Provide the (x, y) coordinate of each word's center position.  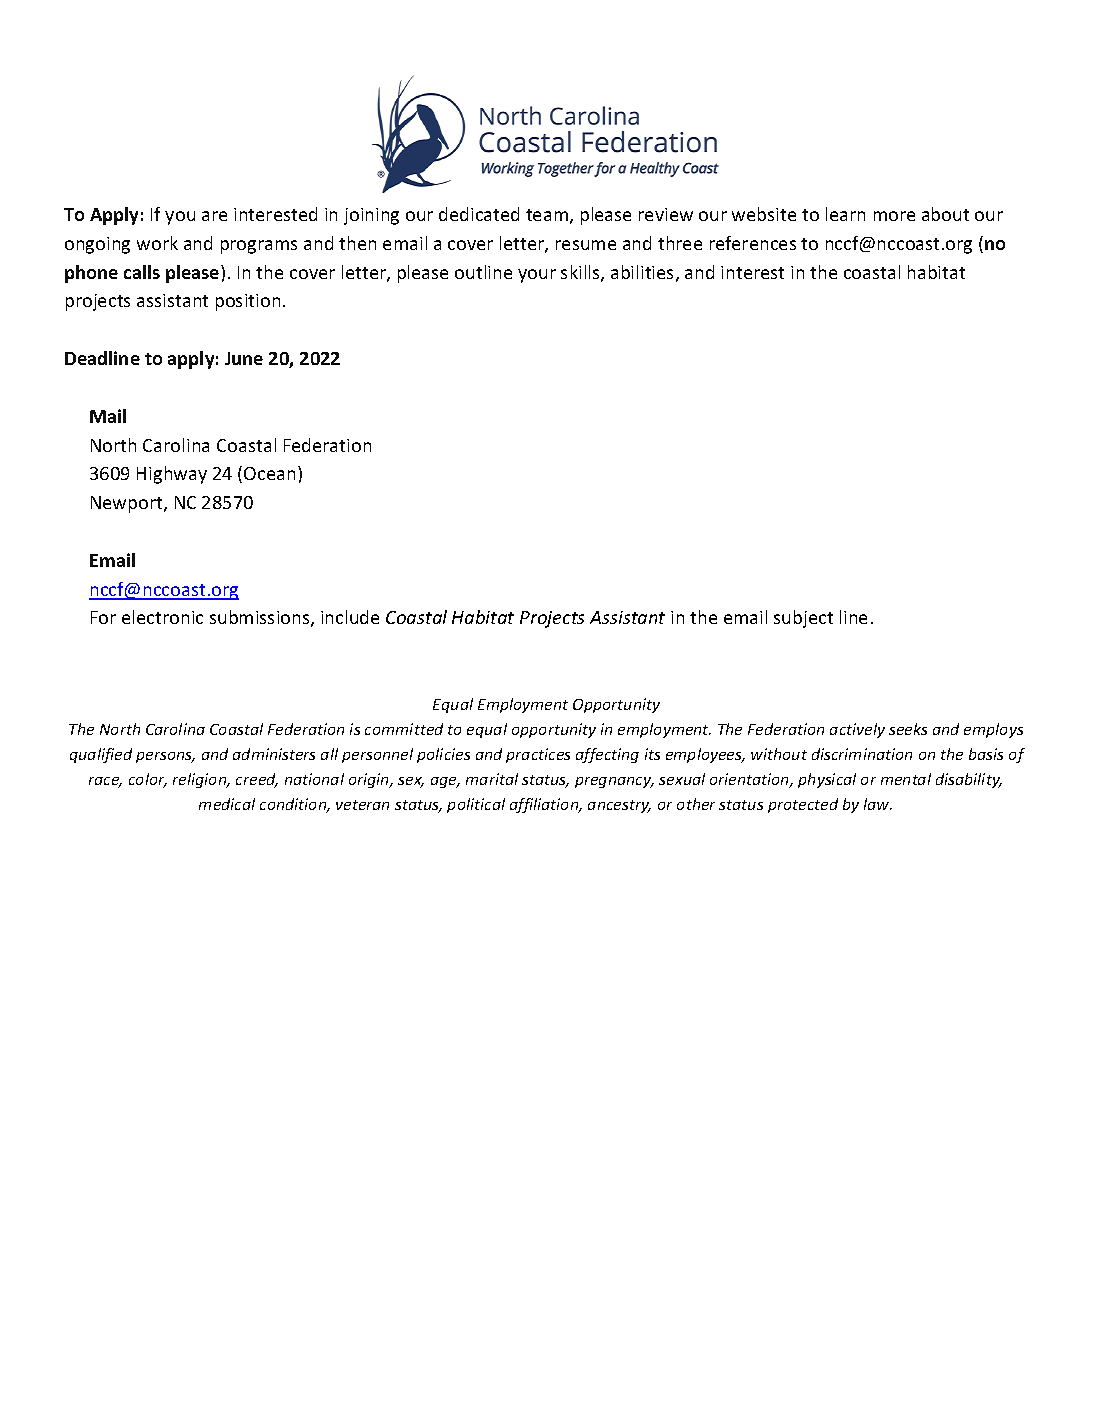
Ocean (269, 473)
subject (803, 619)
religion (201, 780)
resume (586, 245)
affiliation (545, 805)
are (214, 216)
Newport (128, 504)
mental (906, 779)
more (894, 216)
